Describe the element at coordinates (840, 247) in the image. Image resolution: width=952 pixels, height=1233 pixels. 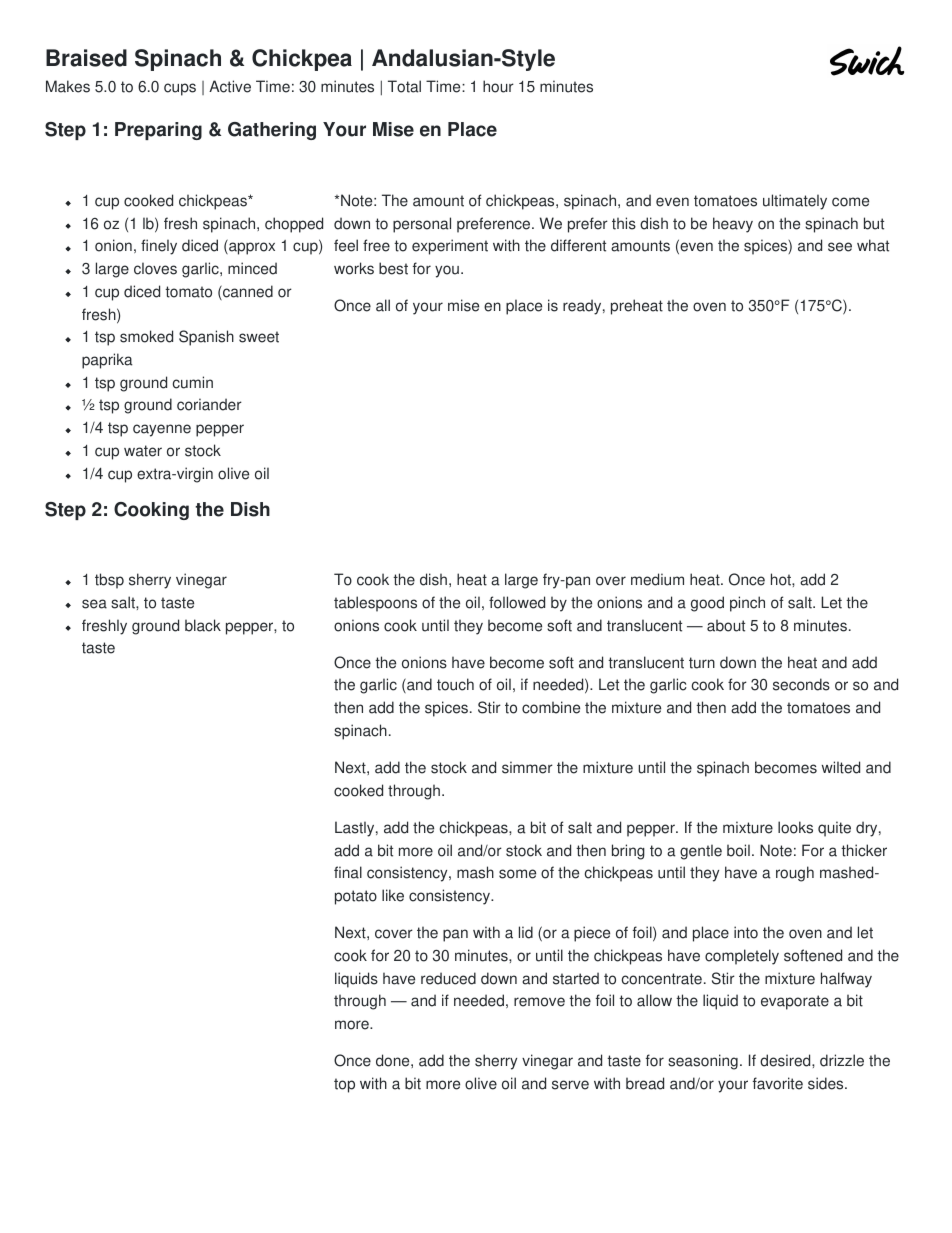
I see `see` at that location.
